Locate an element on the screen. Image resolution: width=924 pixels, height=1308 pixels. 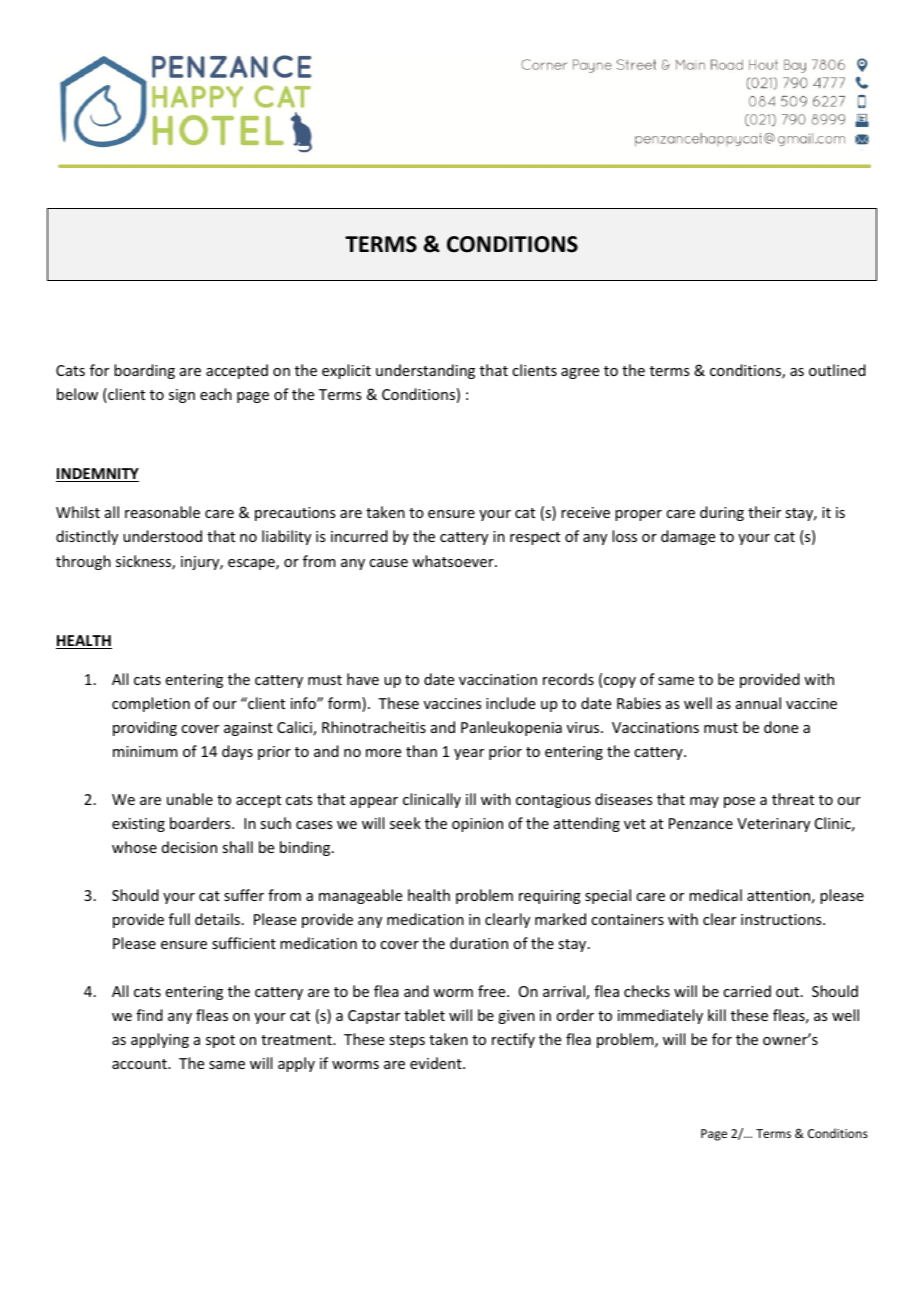
medical is located at coordinates (715, 895).
